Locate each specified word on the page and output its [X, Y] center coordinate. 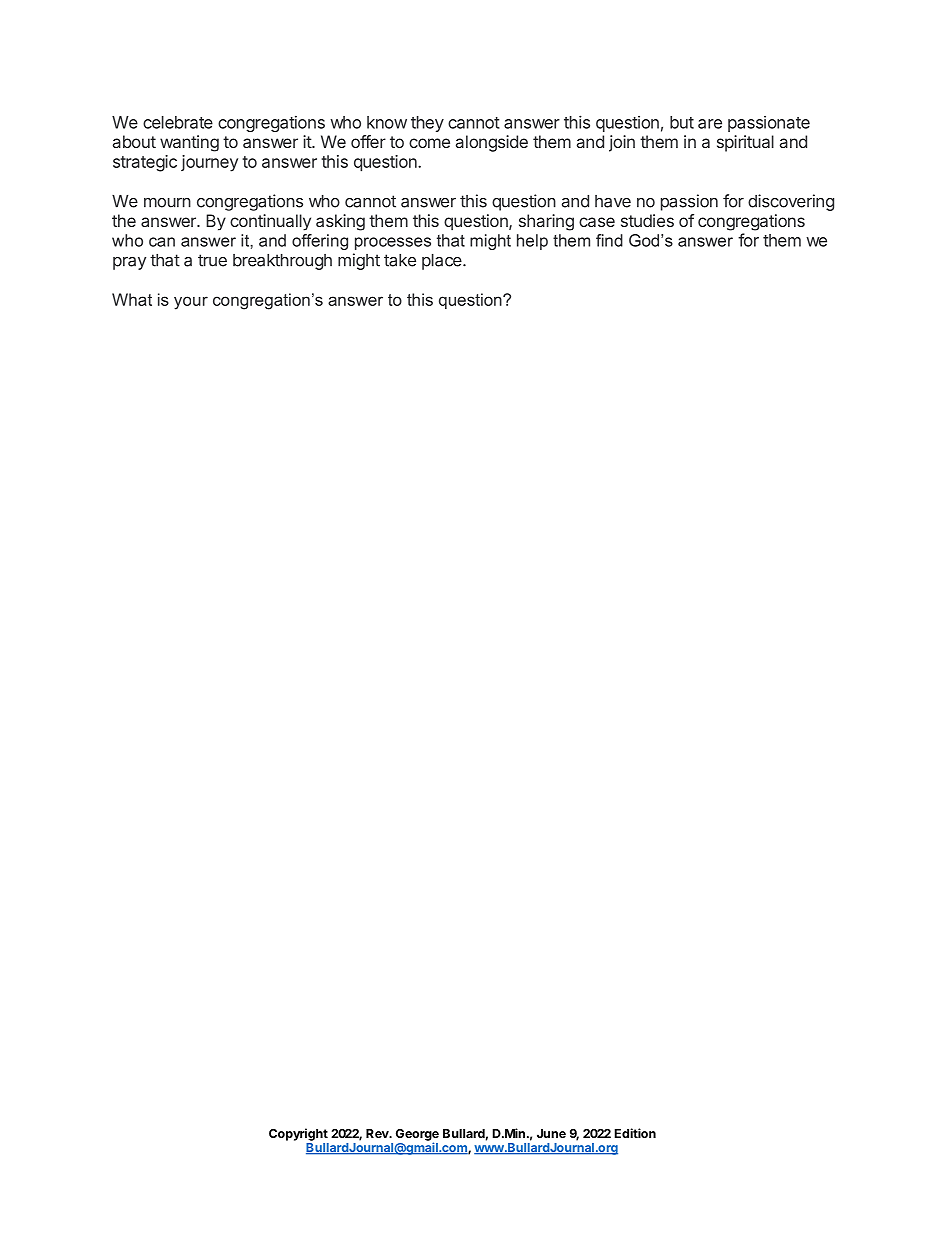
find [609, 240]
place [443, 262]
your [191, 303]
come [429, 143]
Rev [378, 1133]
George [417, 1136]
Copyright [298, 1134]
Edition [635, 1133]
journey [209, 163]
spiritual [745, 143]
